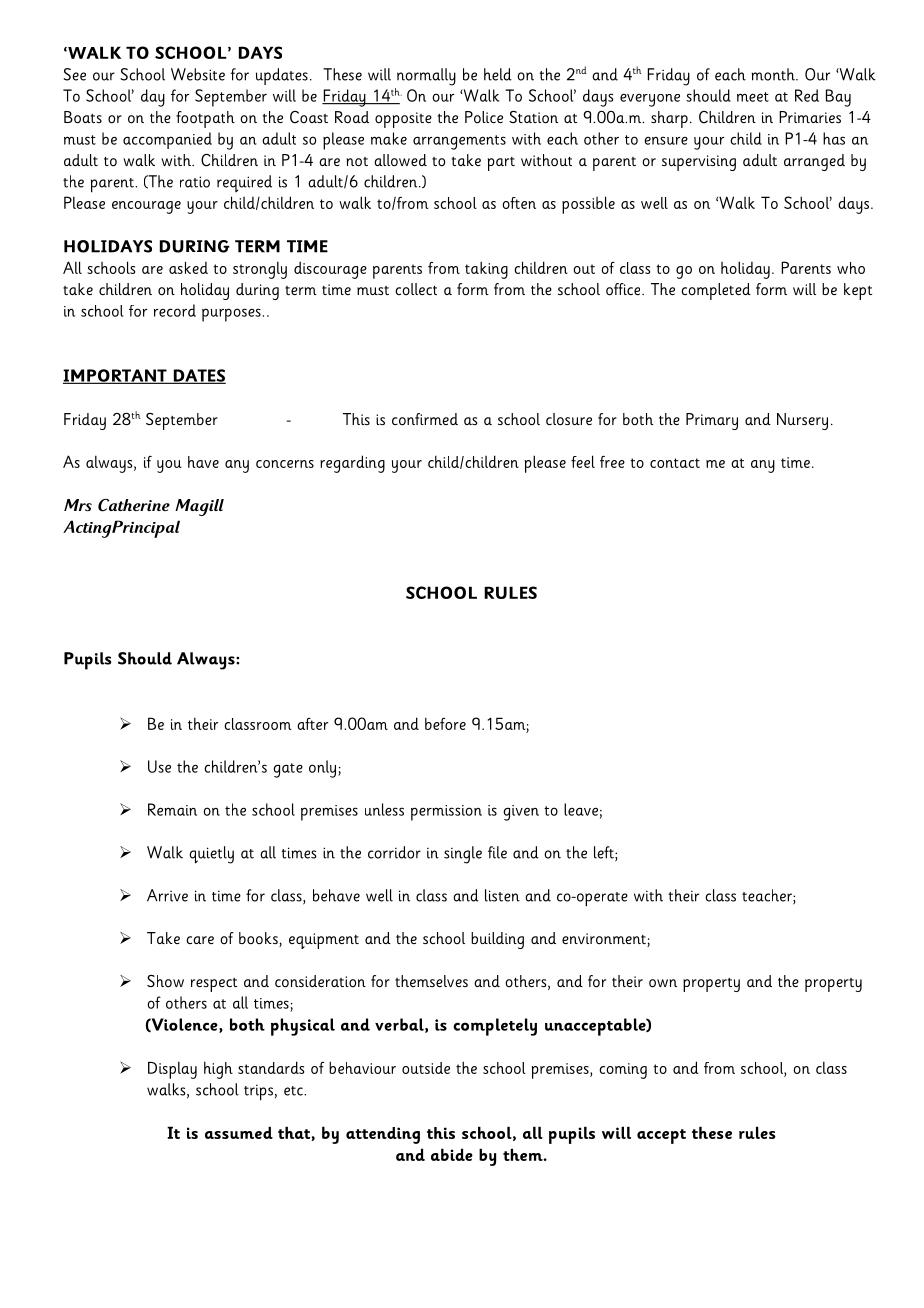 This screenshot has width=924, height=1308. Describe the element at coordinates (239, 1132) in the screenshot. I see `assumed` at that location.
